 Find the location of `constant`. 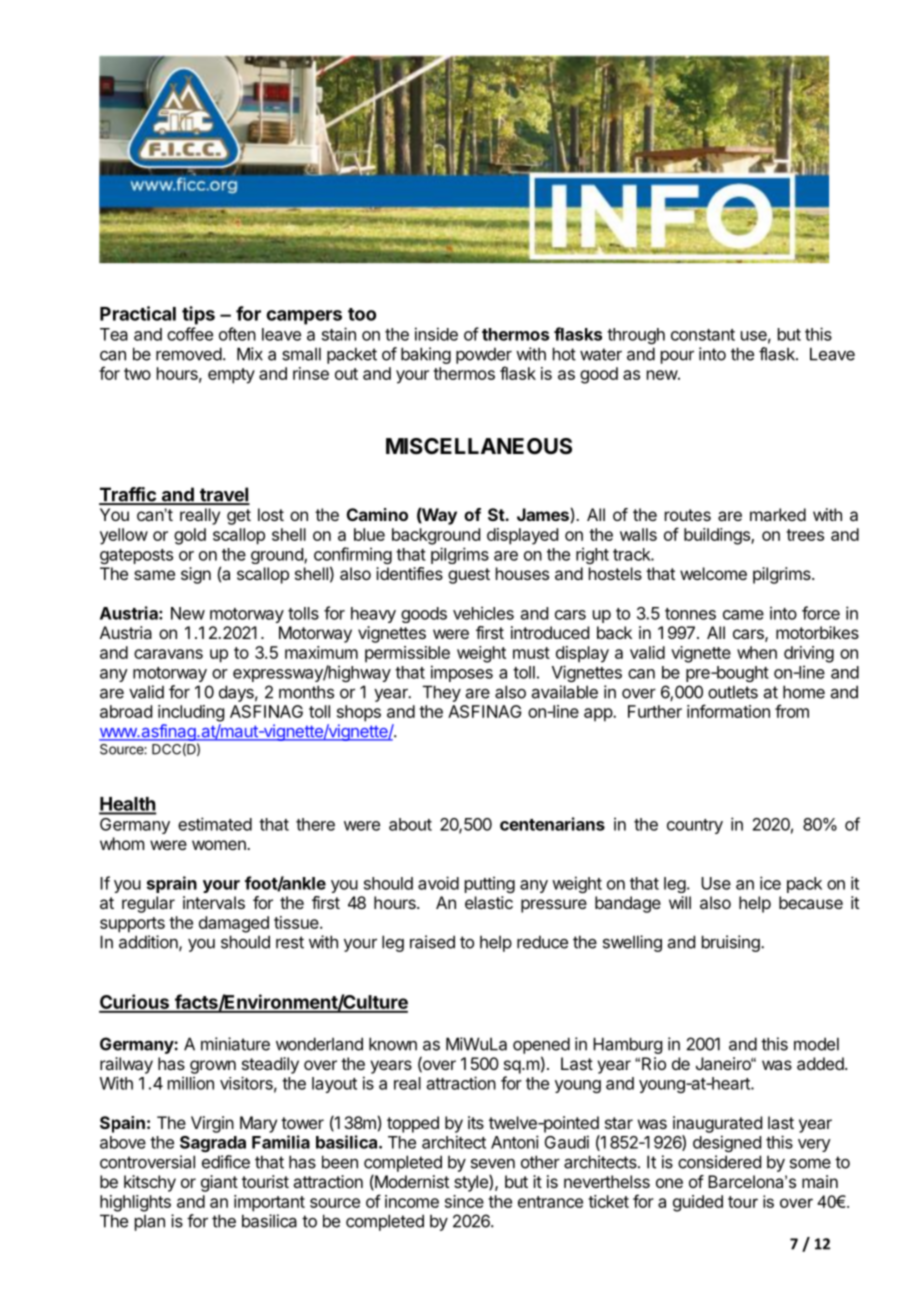

constant is located at coordinates (703, 335).
